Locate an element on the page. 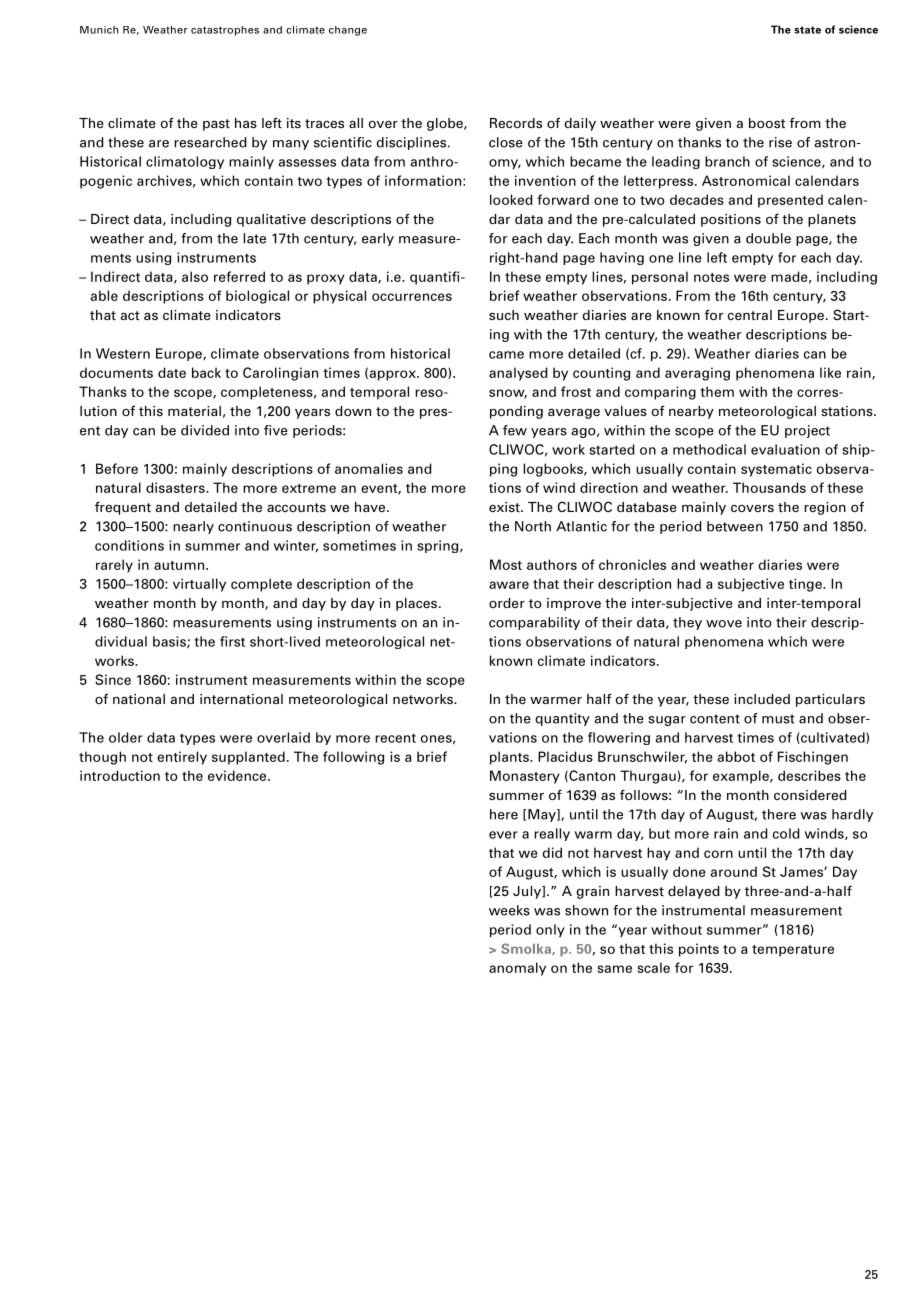  notes is located at coordinates (711, 277).
